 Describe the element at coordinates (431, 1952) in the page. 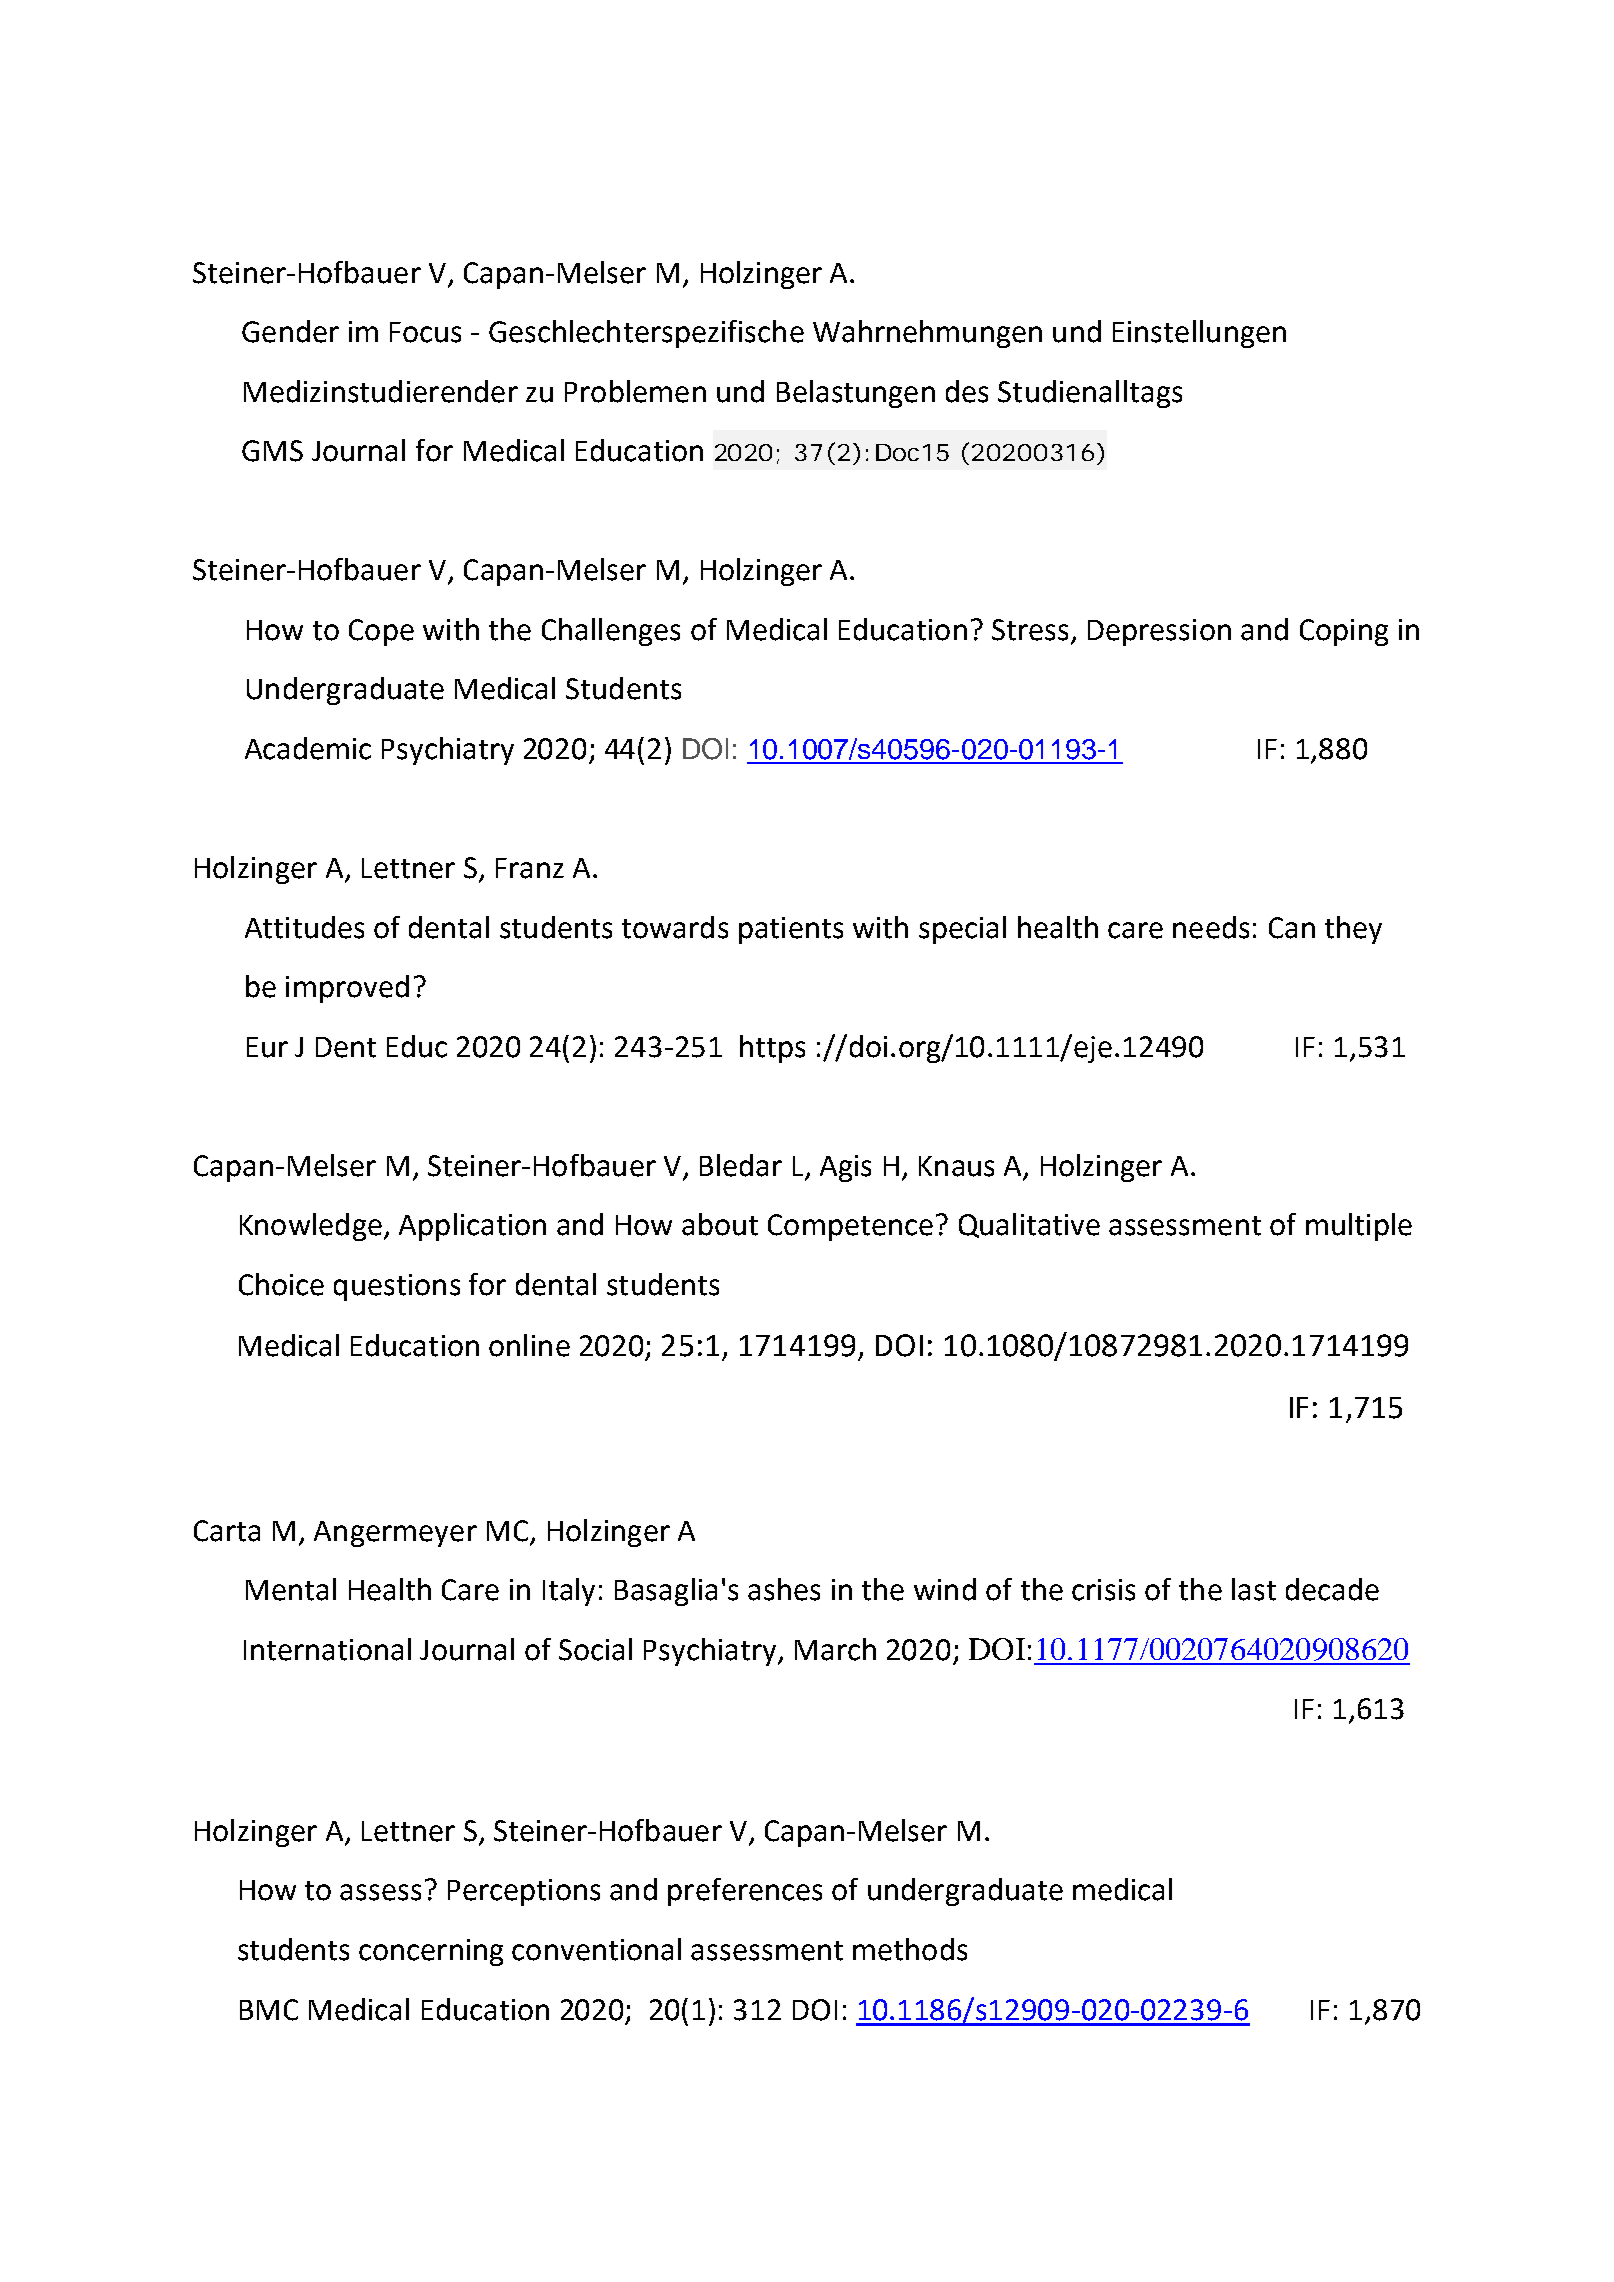

I see `concerning` at that location.
